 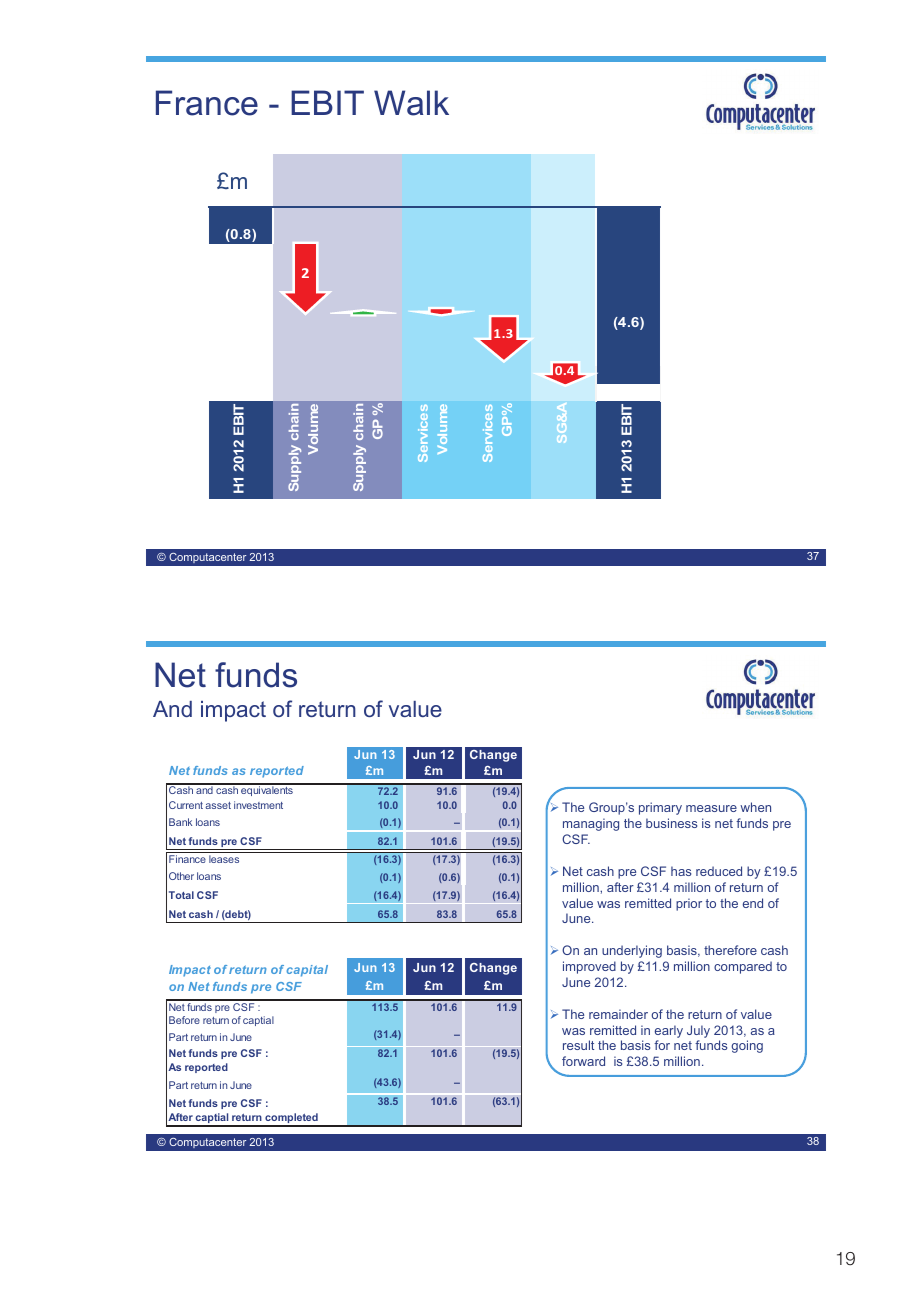 I want to click on forward, so click(x=583, y=1061).
